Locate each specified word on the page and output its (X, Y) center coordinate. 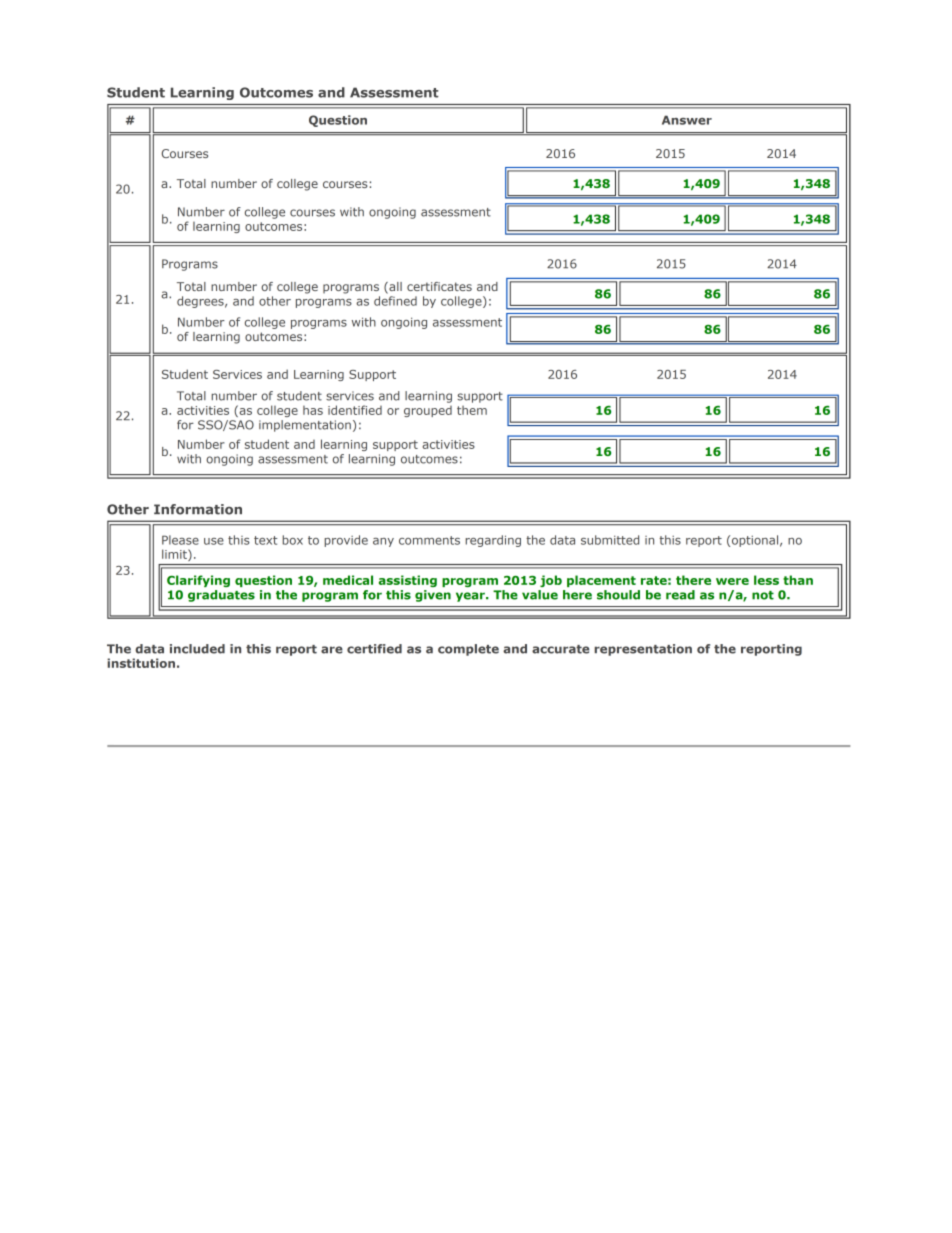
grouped (428, 411)
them (472, 410)
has (313, 410)
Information (198, 509)
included (197, 649)
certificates (439, 286)
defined (395, 301)
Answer (687, 120)
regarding (493, 541)
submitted (610, 540)
